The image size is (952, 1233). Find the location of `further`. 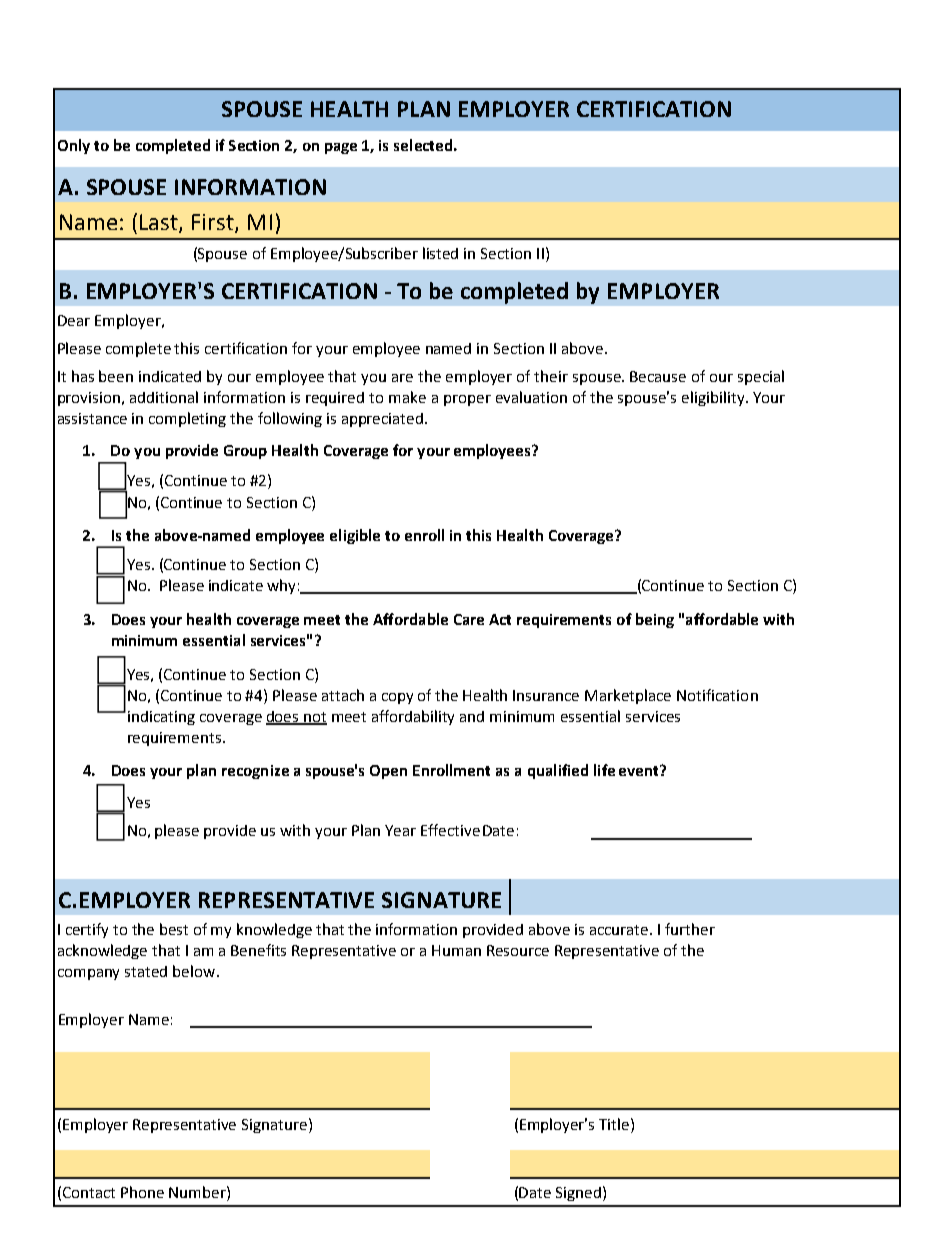

further is located at coordinates (690, 929).
